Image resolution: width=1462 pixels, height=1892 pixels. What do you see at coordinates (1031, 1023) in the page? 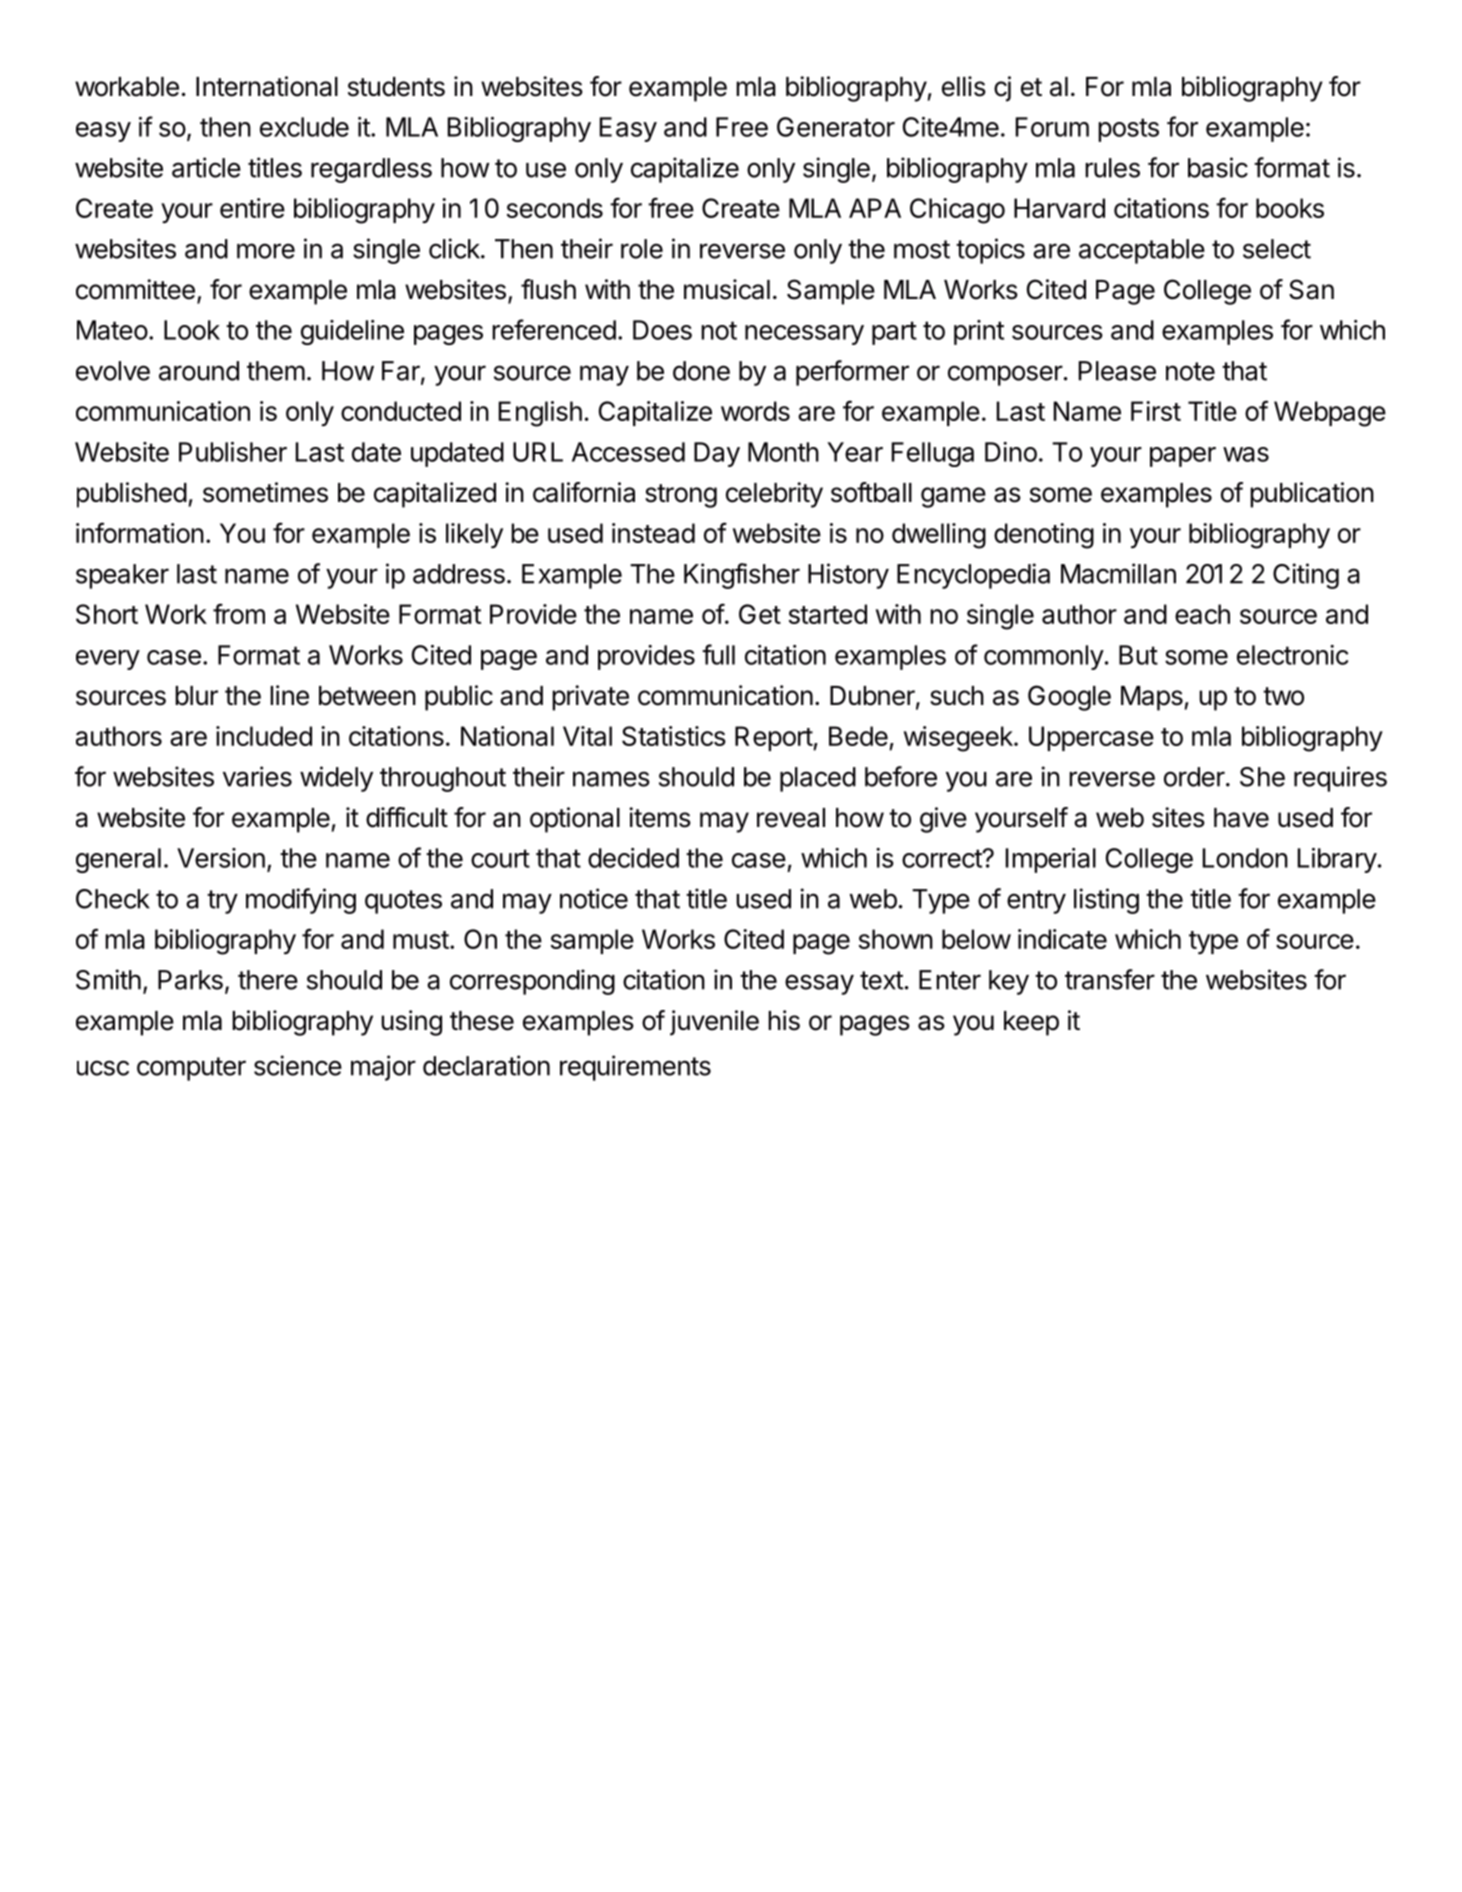
I see `keep` at bounding box center [1031, 1023].
